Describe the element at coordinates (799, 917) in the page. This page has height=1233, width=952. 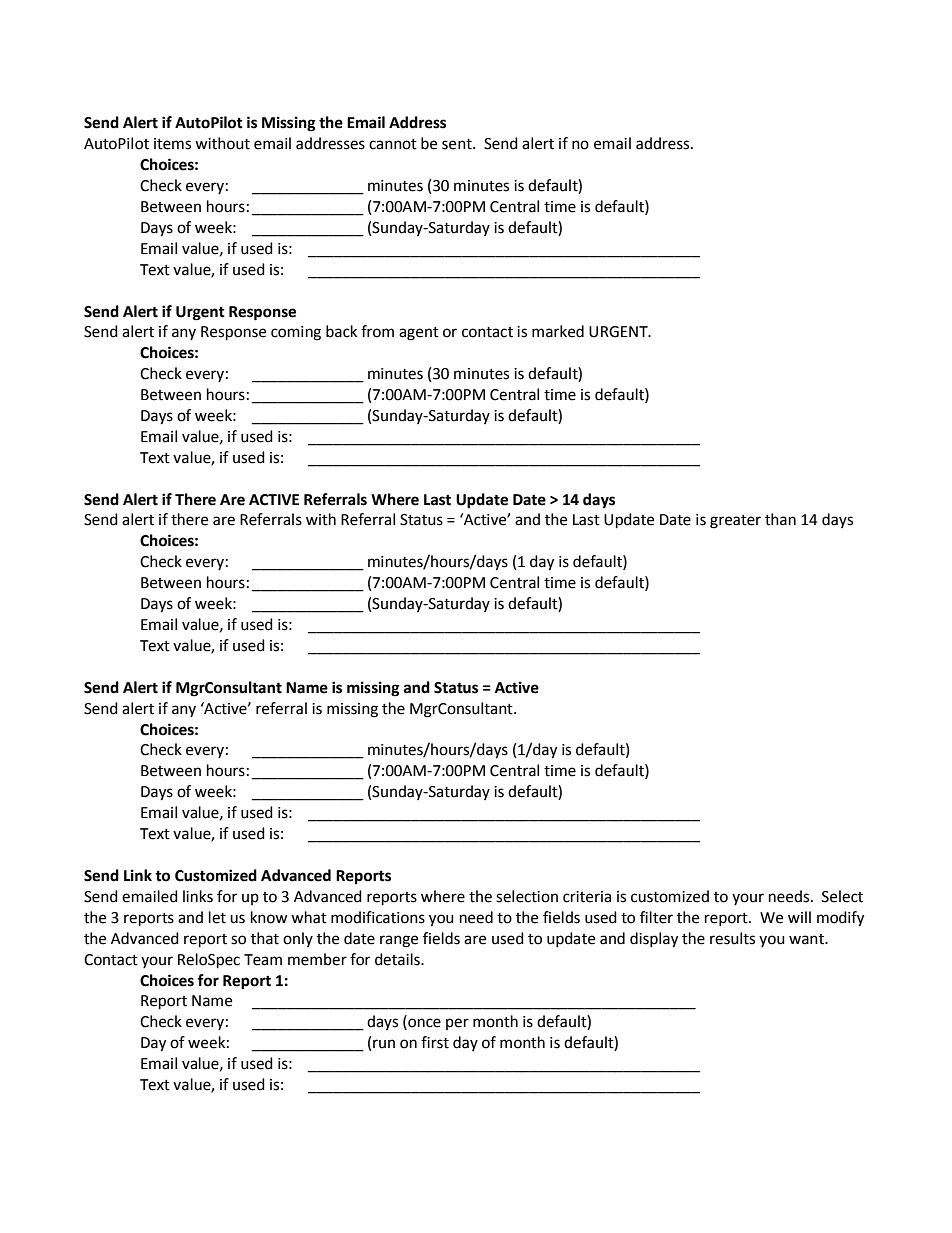
I see `will` at that location.
